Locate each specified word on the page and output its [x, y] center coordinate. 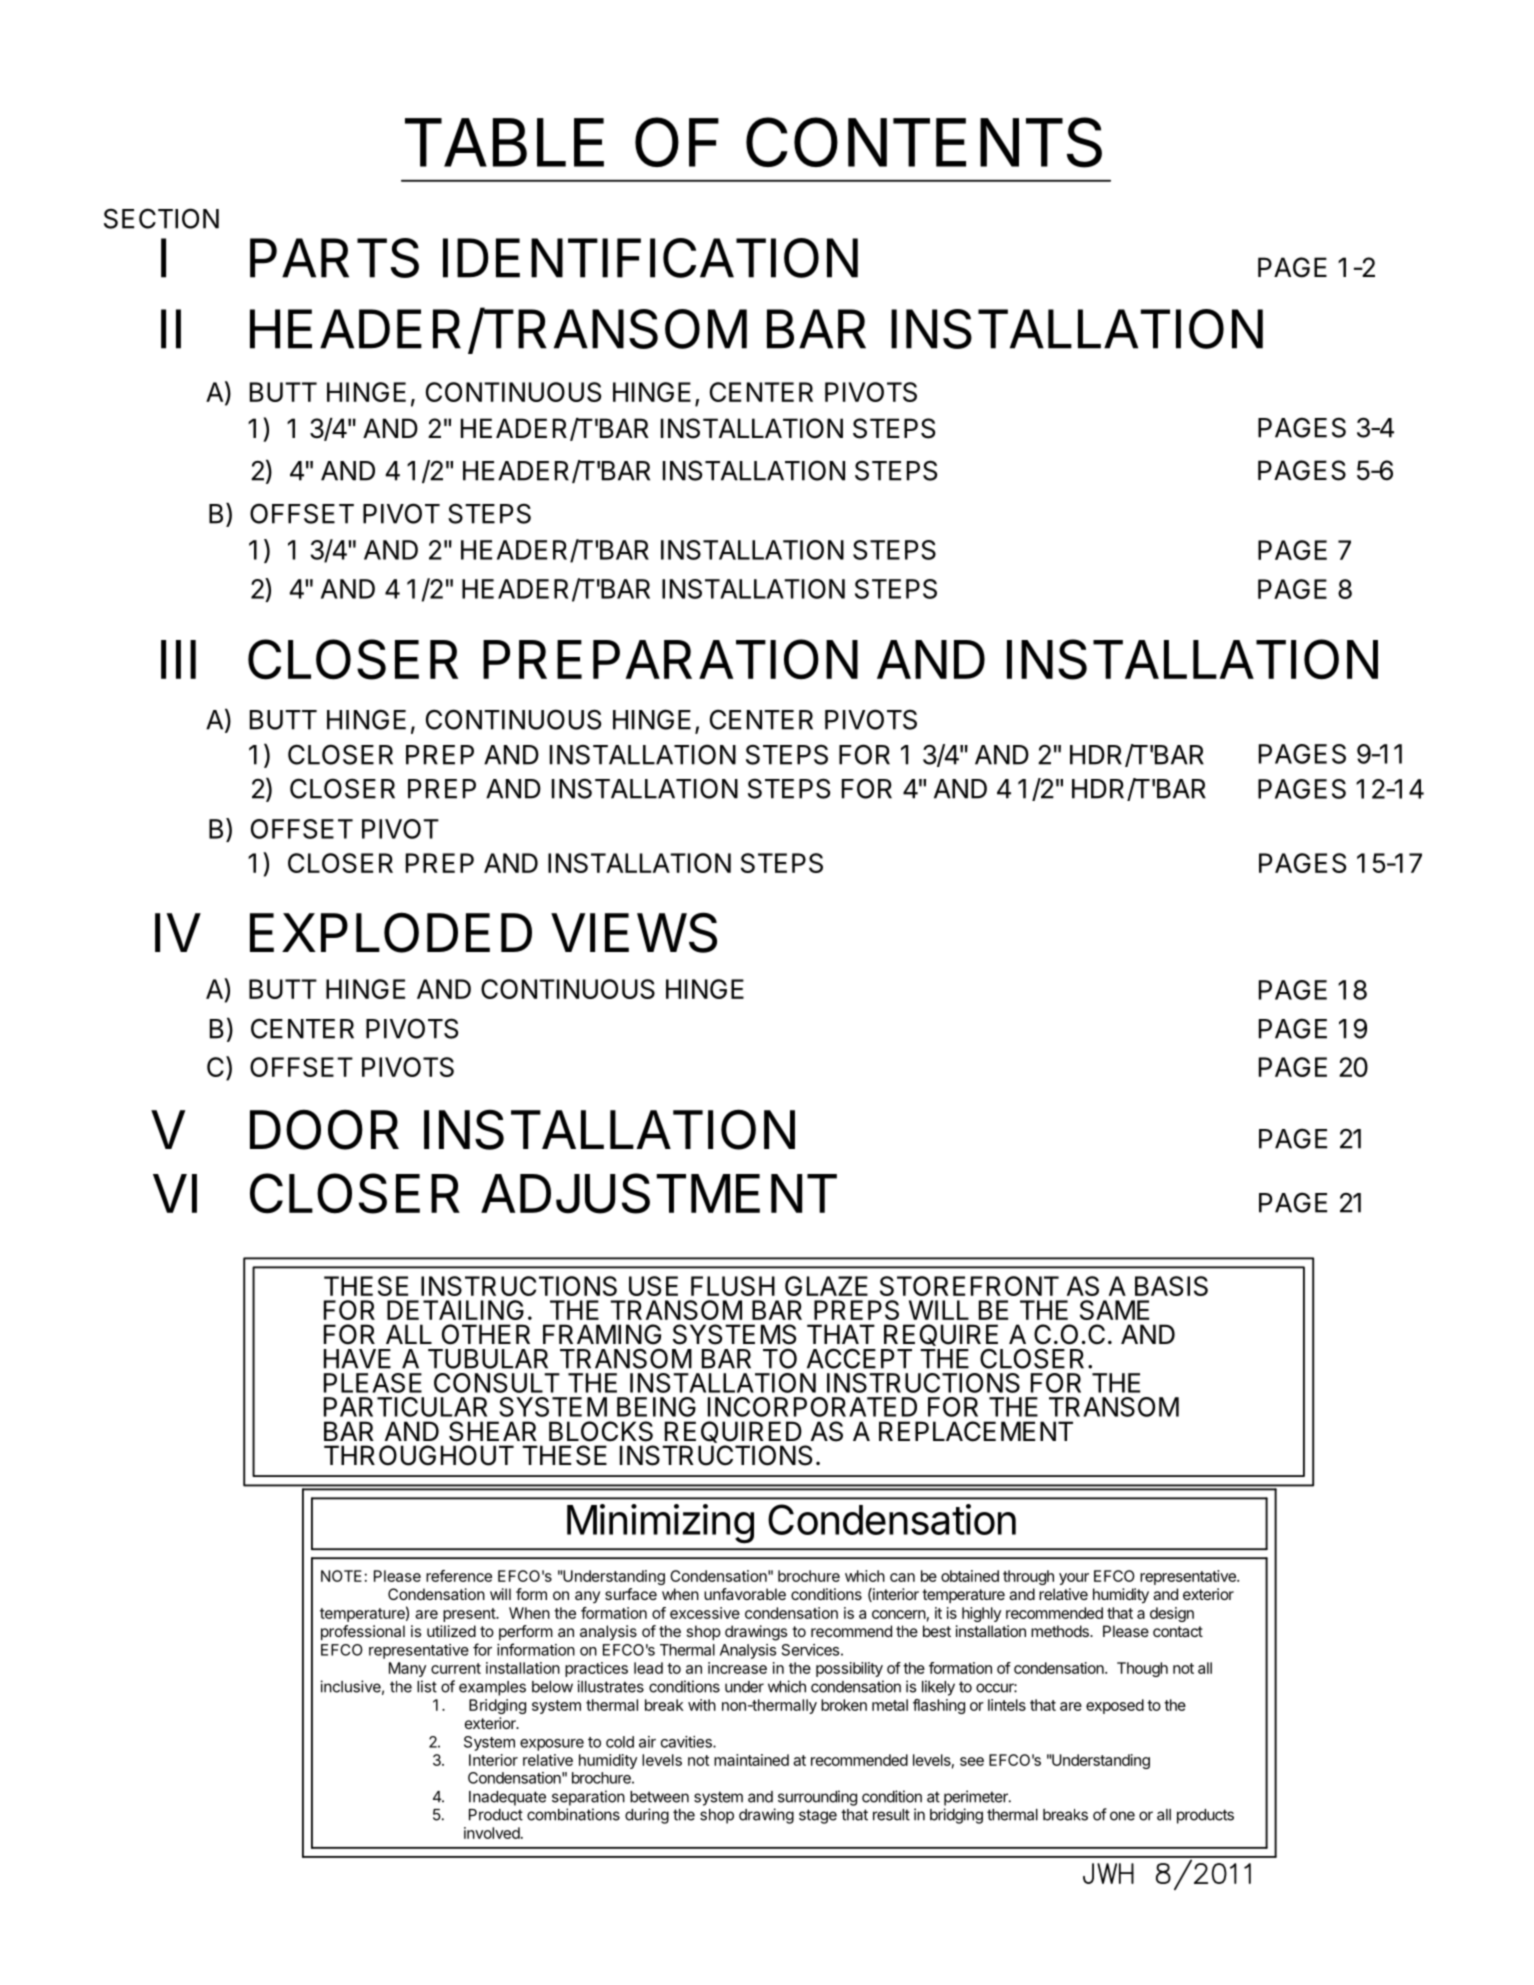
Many [407, 1669]
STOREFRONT [969, 1286]
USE [653, 1286]
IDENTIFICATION [650, 258]
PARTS [334, 258]
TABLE [504, 142]
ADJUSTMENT [659, 1193]
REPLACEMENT [976, 1431]
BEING [656, 1407]
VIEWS [634, 932]
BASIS [1171, 1286]
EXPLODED [391, 932]
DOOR [324, 1129]
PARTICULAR [405, 1407]
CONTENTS [924, 142]
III [178, 659]
